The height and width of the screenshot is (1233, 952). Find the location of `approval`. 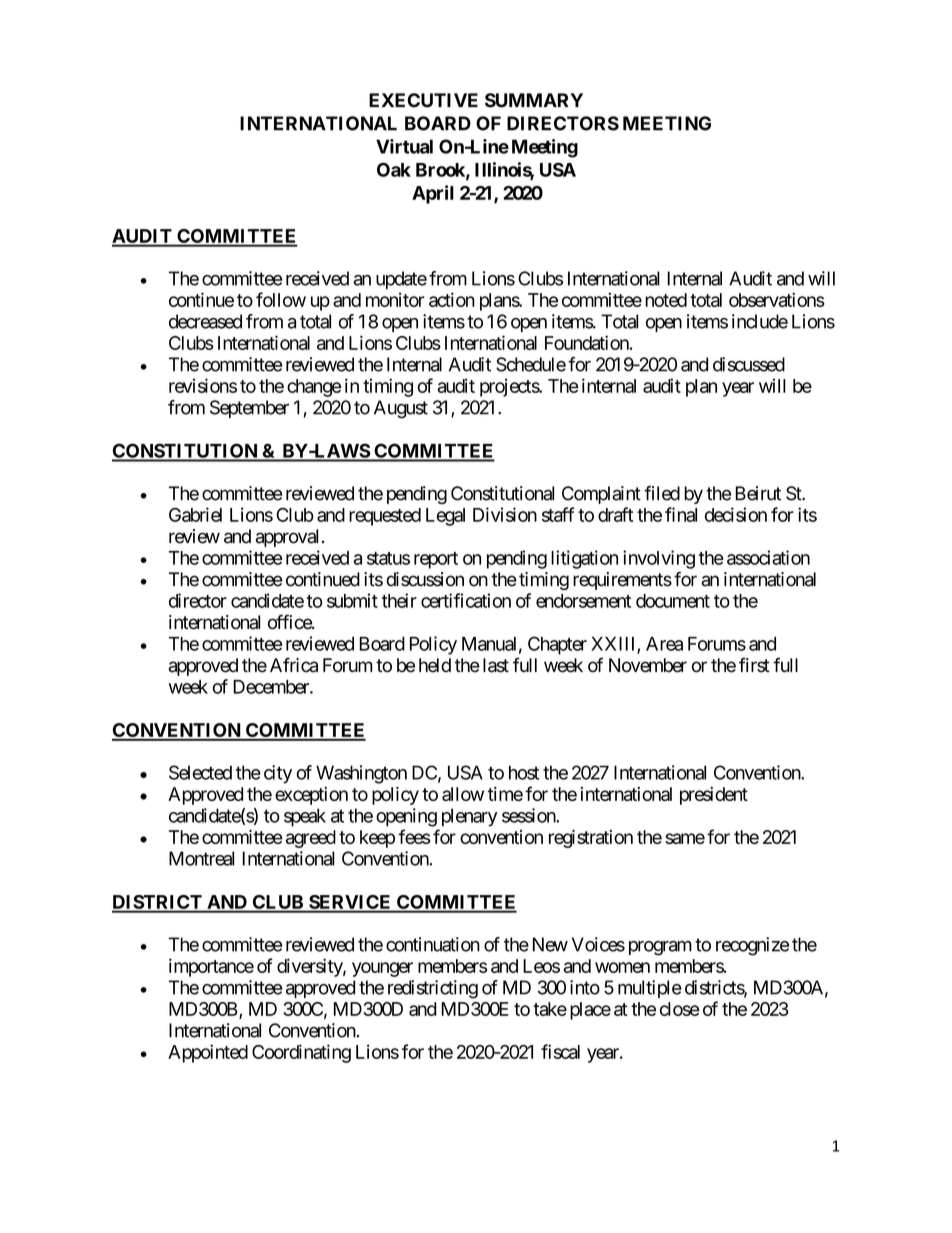

approval is located at coordinates (287, 538).
